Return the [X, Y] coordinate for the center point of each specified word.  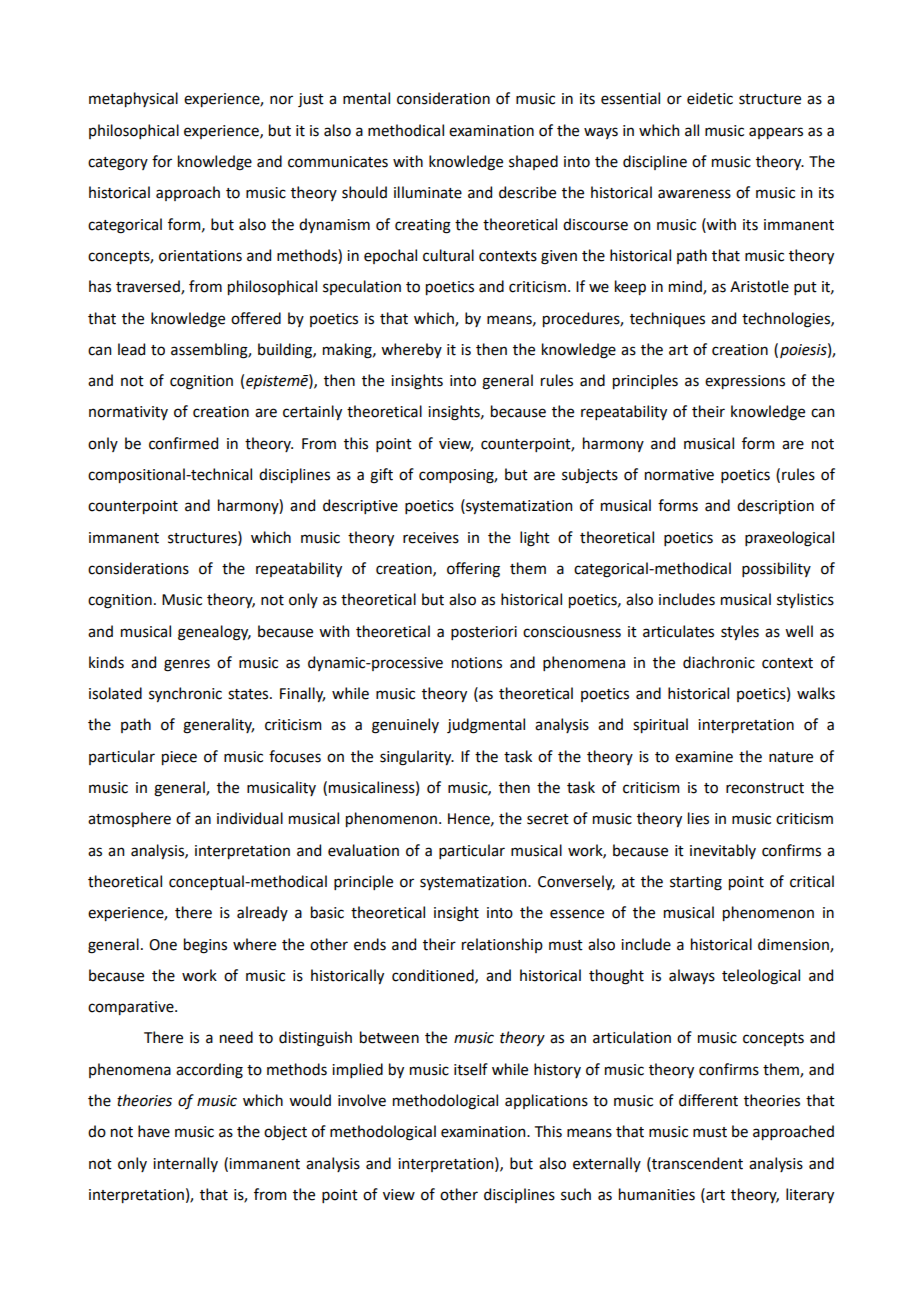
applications [546, 1101]
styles [740, 632]
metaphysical [133, 99]
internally [185, 1164]
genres [187, 665]
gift [381, 476]
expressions [745, 382]
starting [696, 883]
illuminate [428, 192]
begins [205, 946]
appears [776, 133]
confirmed [183, 443]
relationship [502, 945]
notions [477, 663]
